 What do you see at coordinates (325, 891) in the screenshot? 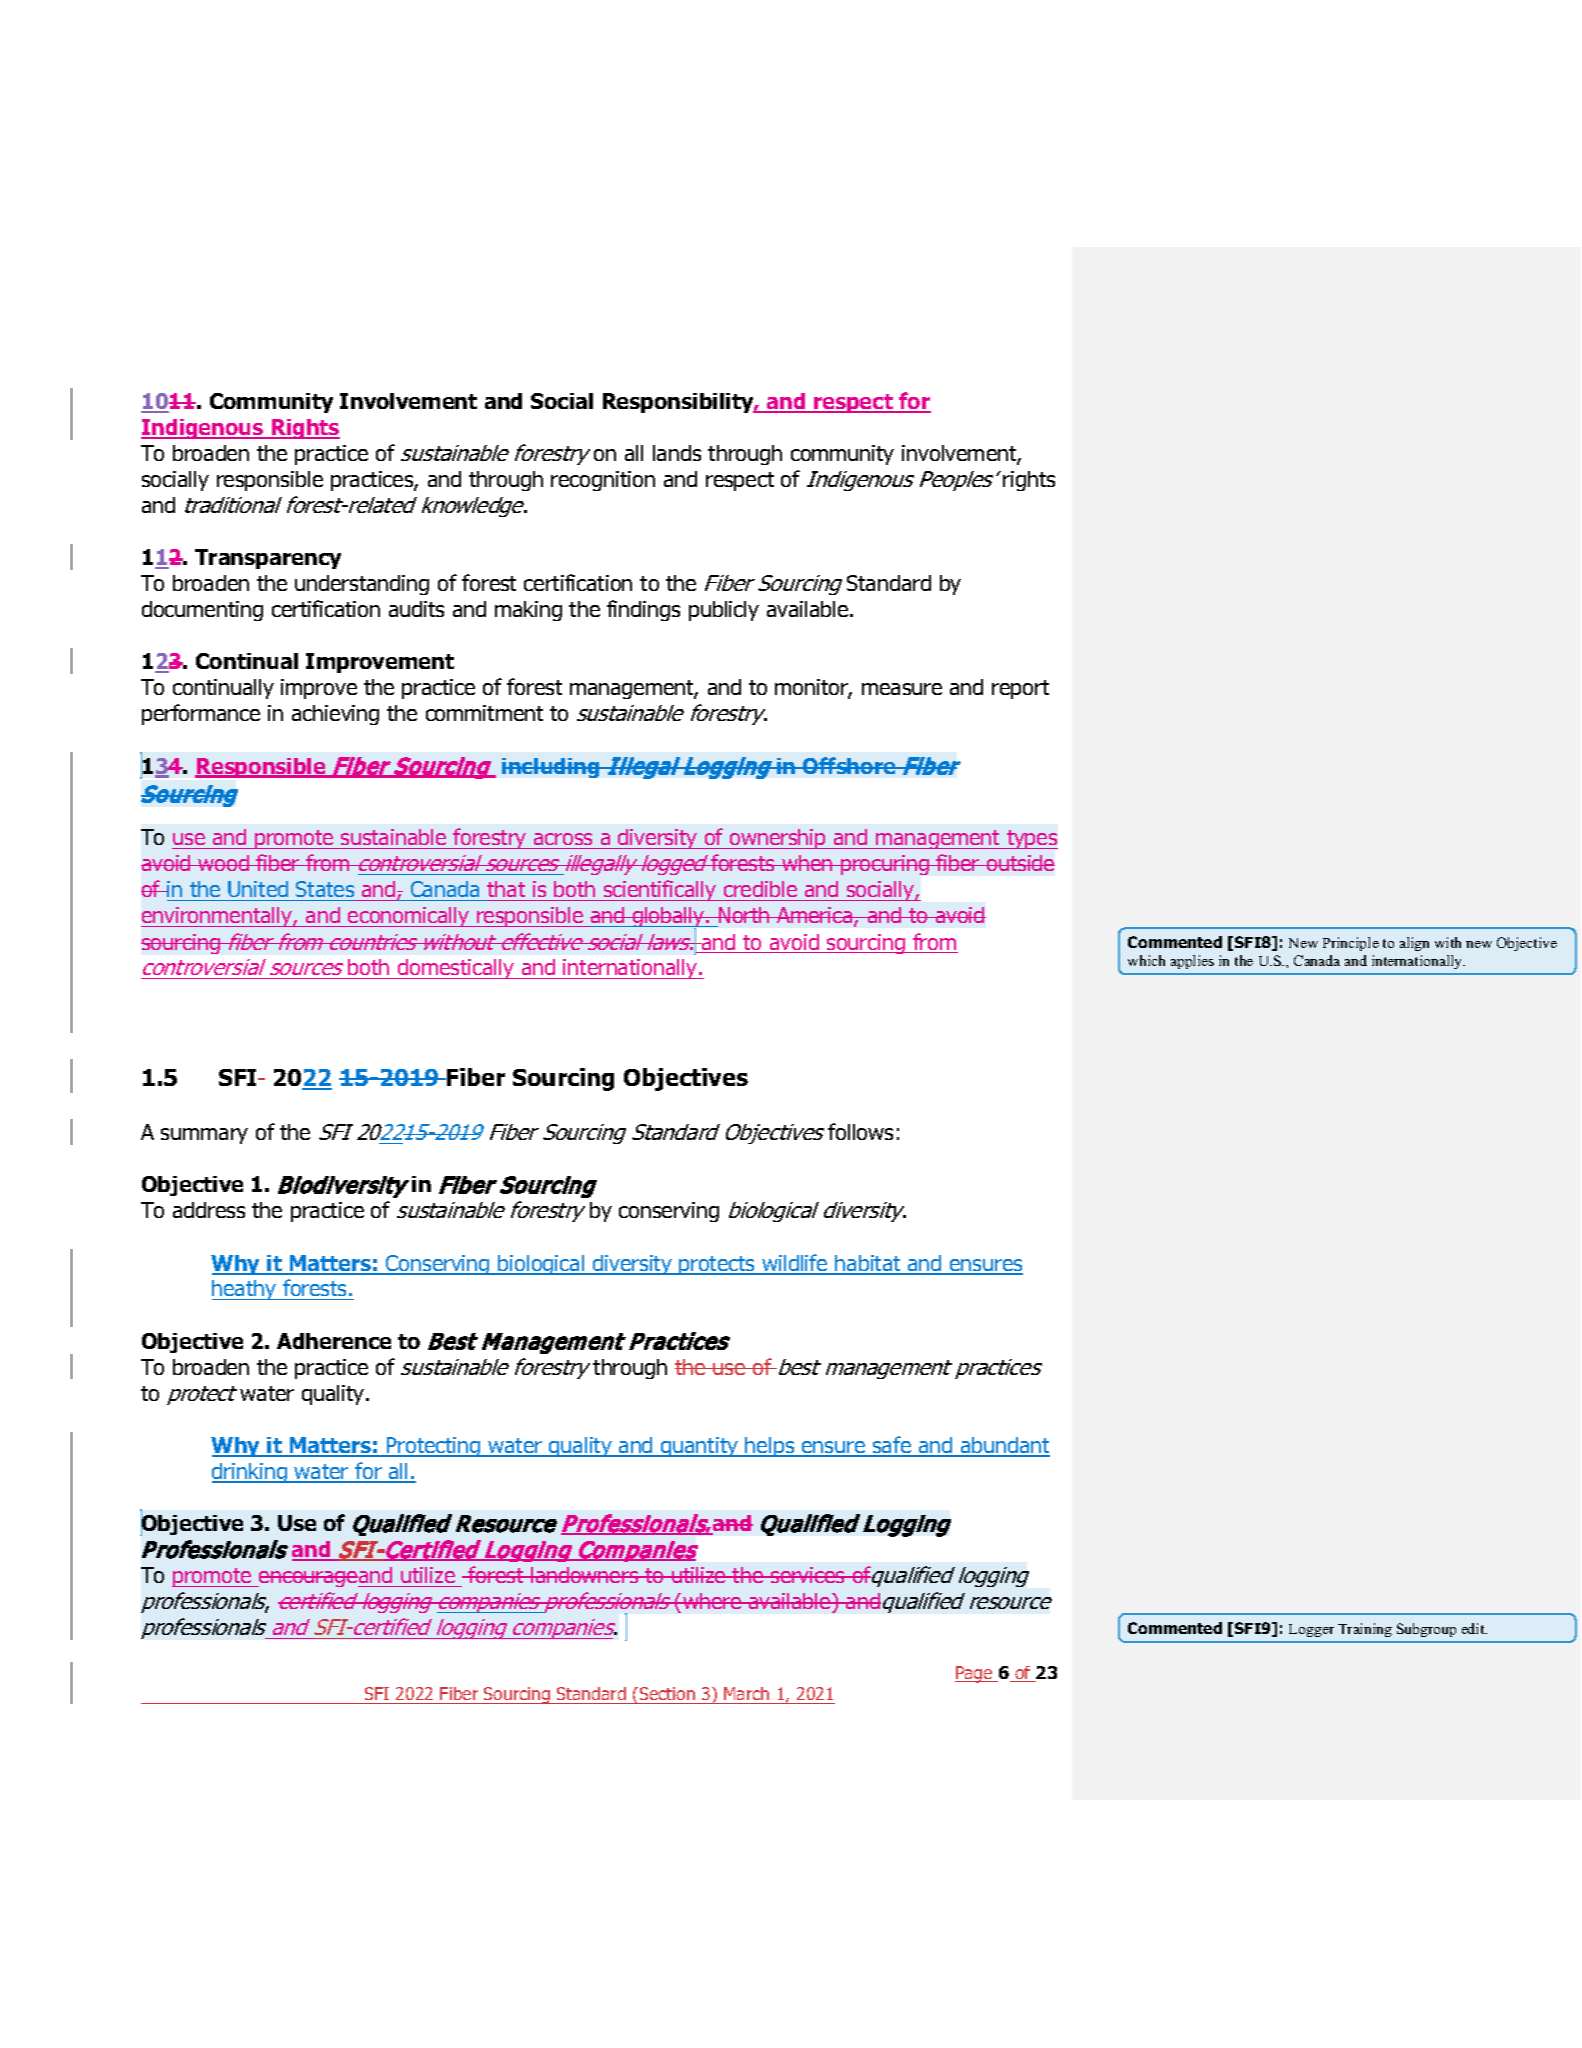
I see `States` at bounding box center [325, 891].
